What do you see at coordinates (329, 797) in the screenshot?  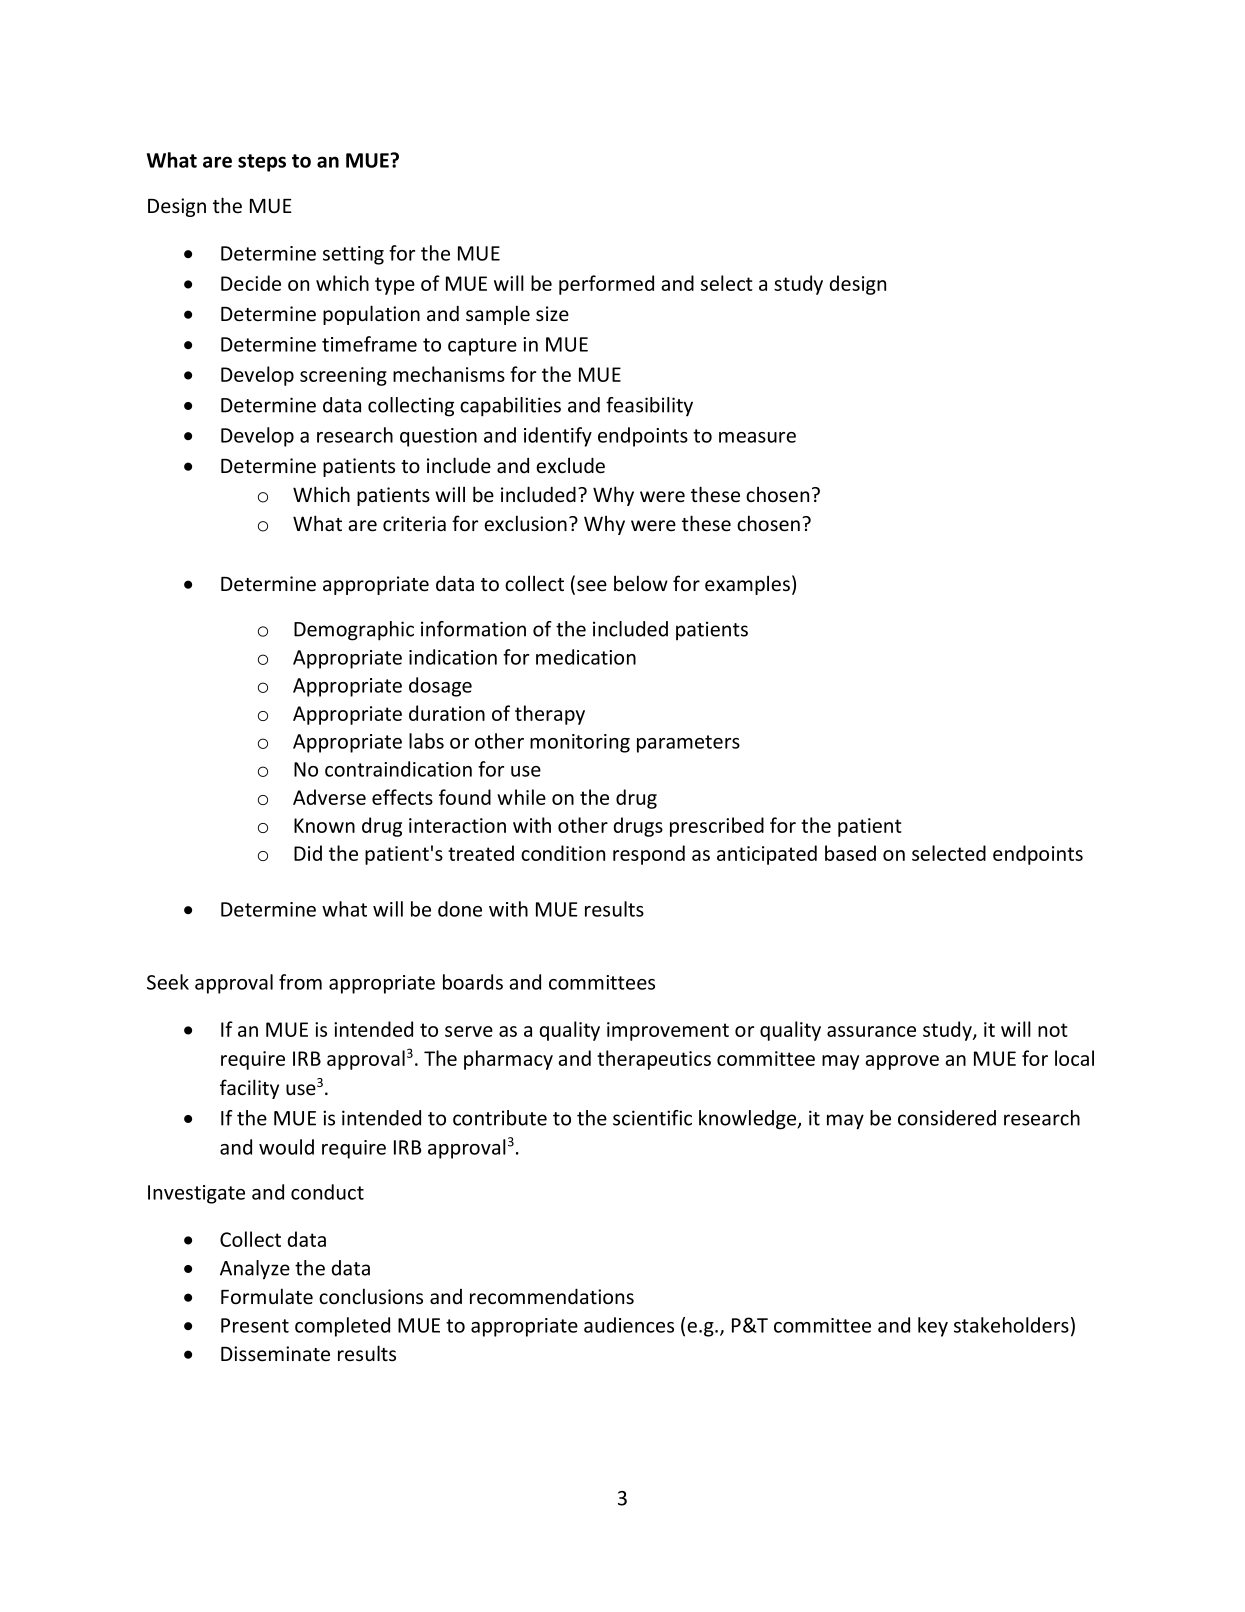 I see `Adverse` at bounding box center [329, 797].
